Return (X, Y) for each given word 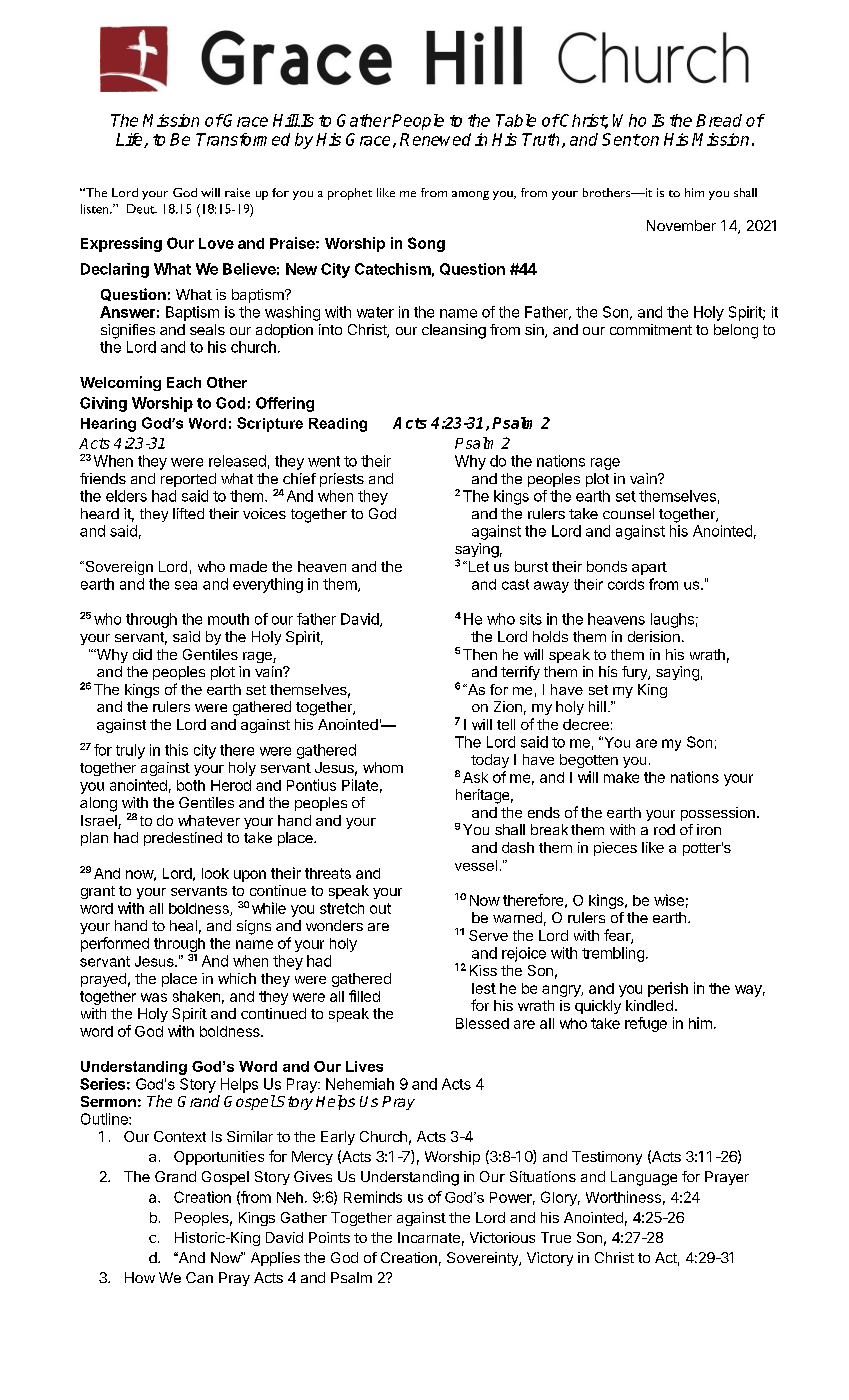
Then (480, 654)
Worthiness (623, 1197)
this (176, 750)
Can (199, 1277)
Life (130, 140)
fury (635, 673)
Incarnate (429, 1237)
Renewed (435, 139)
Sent (621, 139)
